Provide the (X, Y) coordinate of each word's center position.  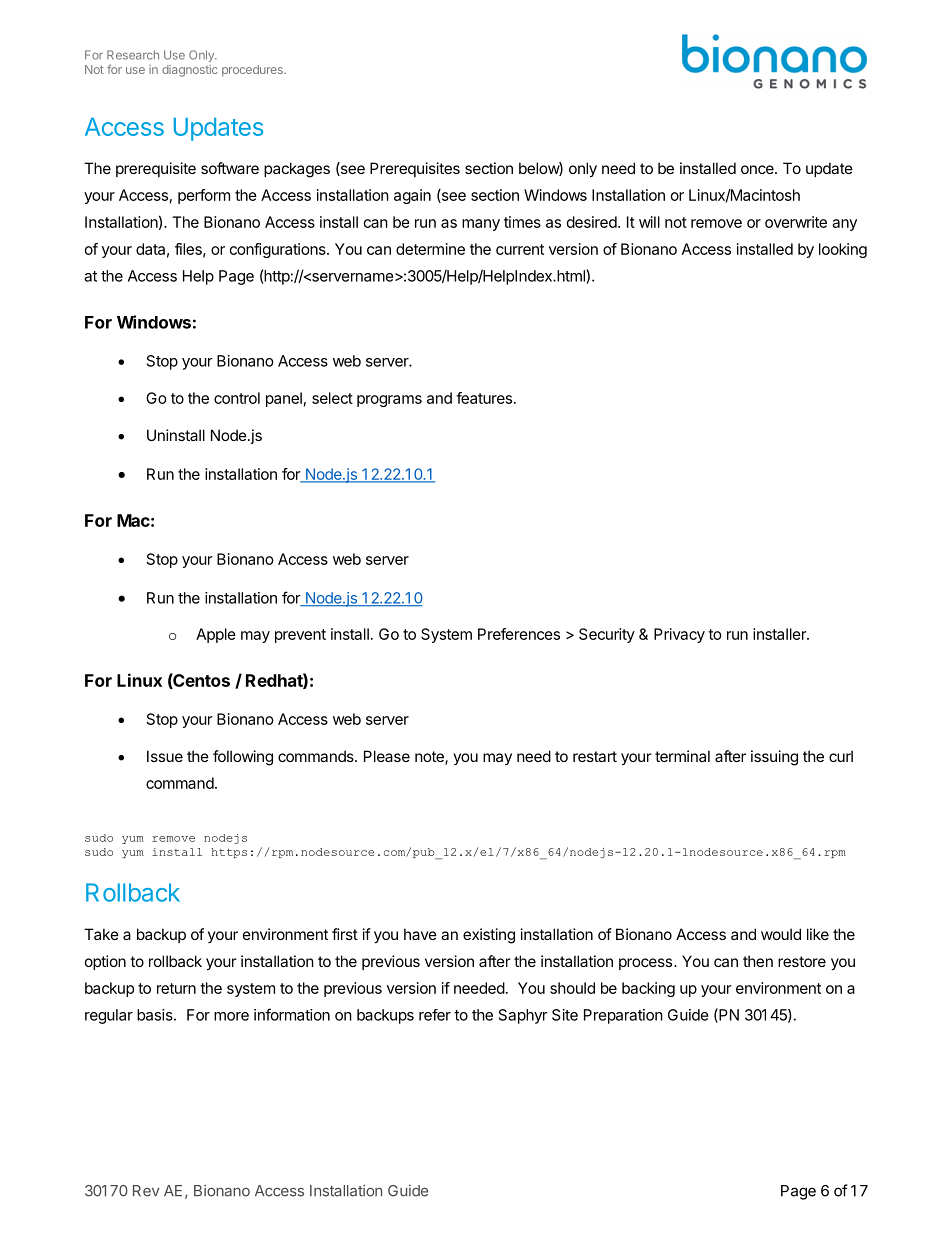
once (758, 169)
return (176, 988)
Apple (216, 635)
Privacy (679, 635)
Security (607, 635)
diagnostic (190, 71)
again (412, 196)
